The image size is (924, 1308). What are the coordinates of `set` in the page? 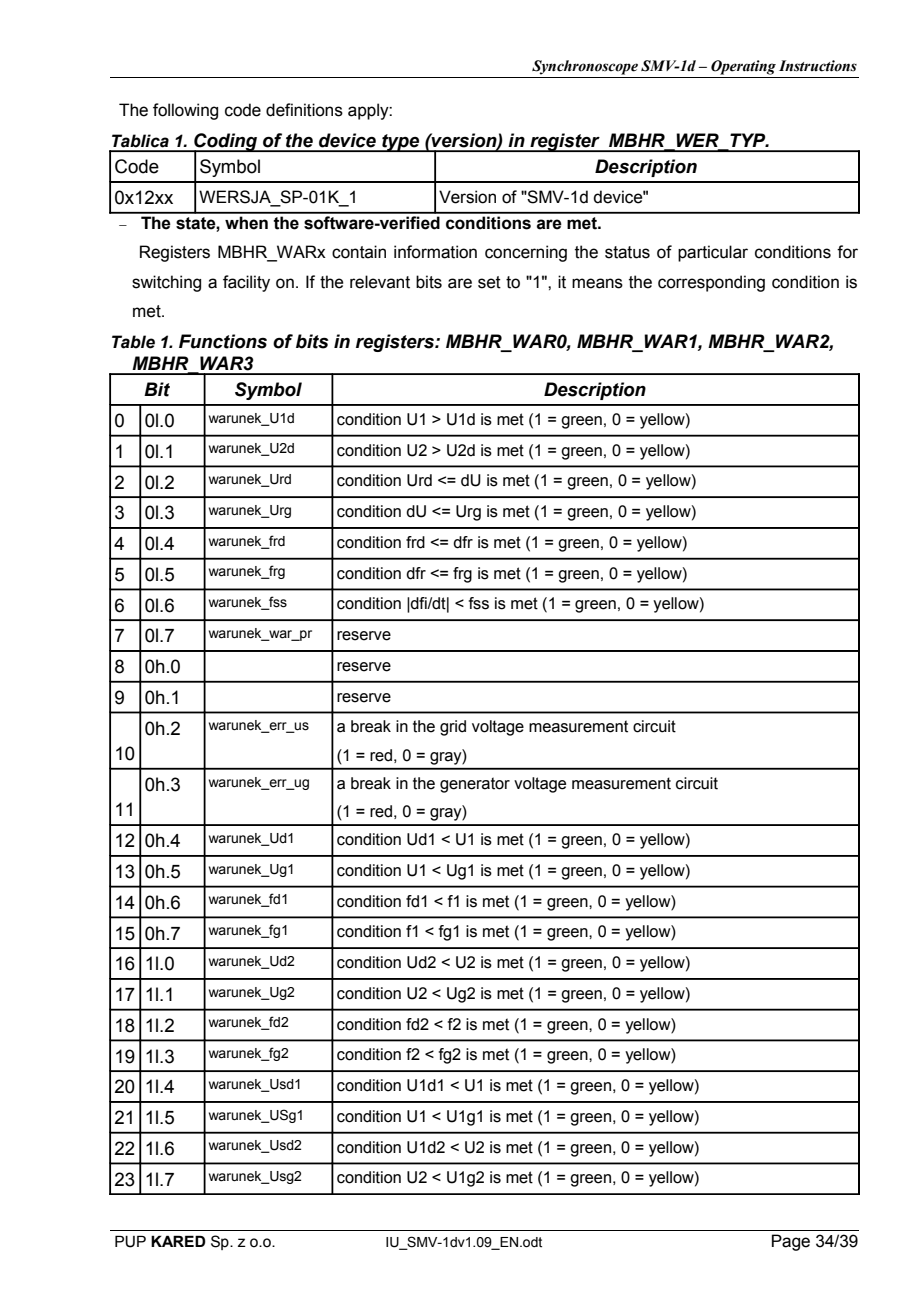 It's located at (489, 282).
